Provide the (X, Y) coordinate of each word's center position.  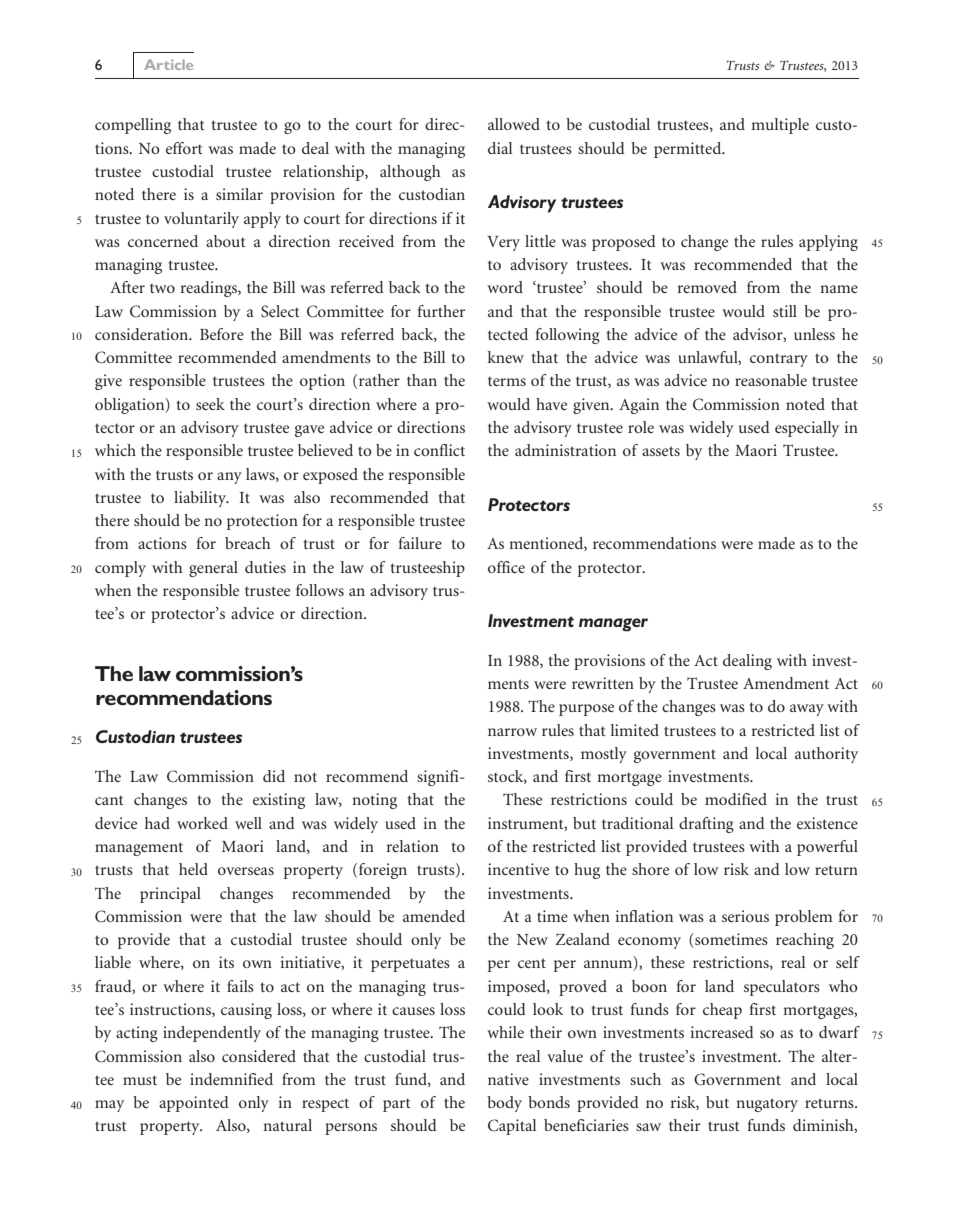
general (213, 569)
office (506, 567)
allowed (514, 124)
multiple (780, 126)
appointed (194, 1104)
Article (168, 64)
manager (613, 625)
